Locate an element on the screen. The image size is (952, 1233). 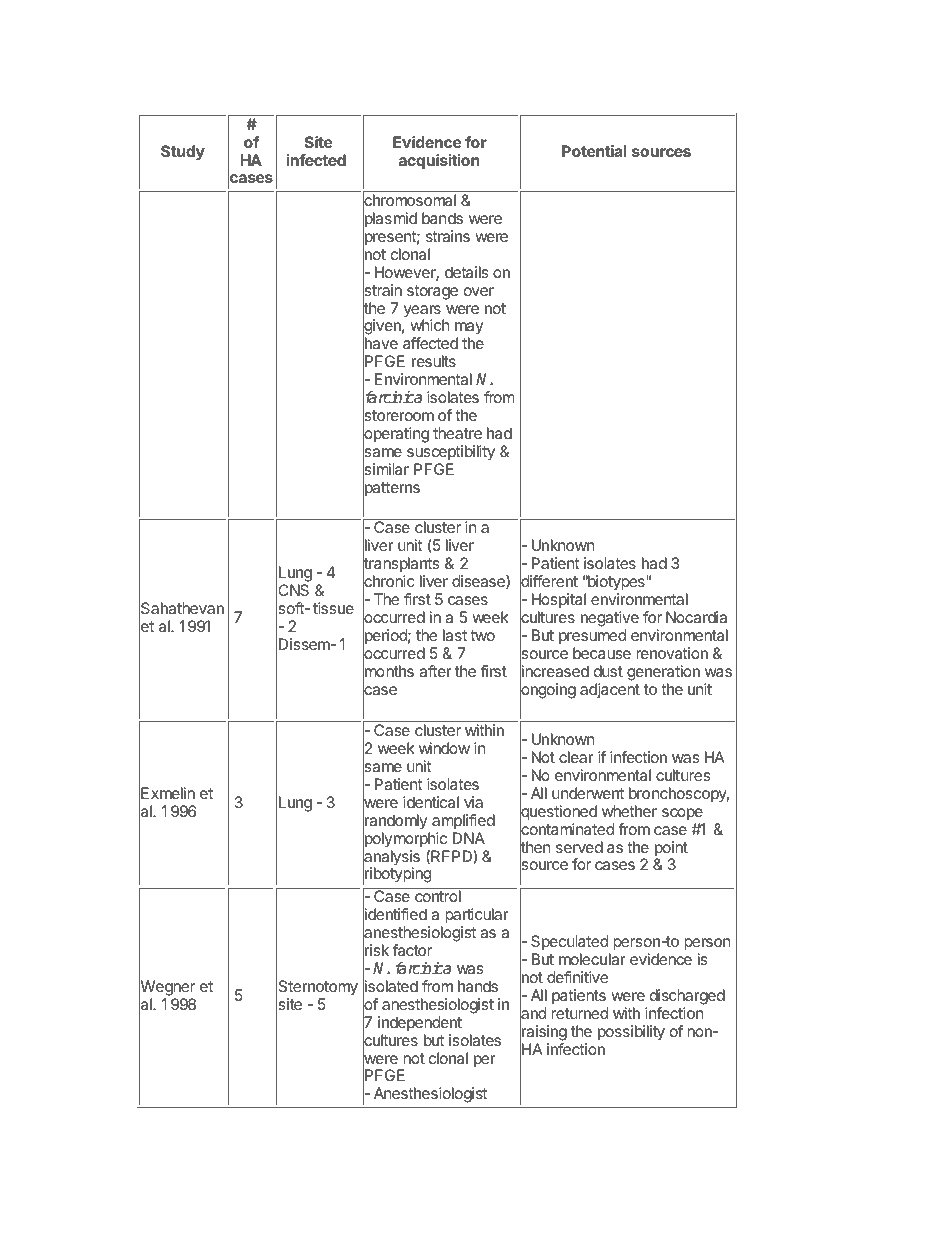
affected is located at coordinates (430, 343).
